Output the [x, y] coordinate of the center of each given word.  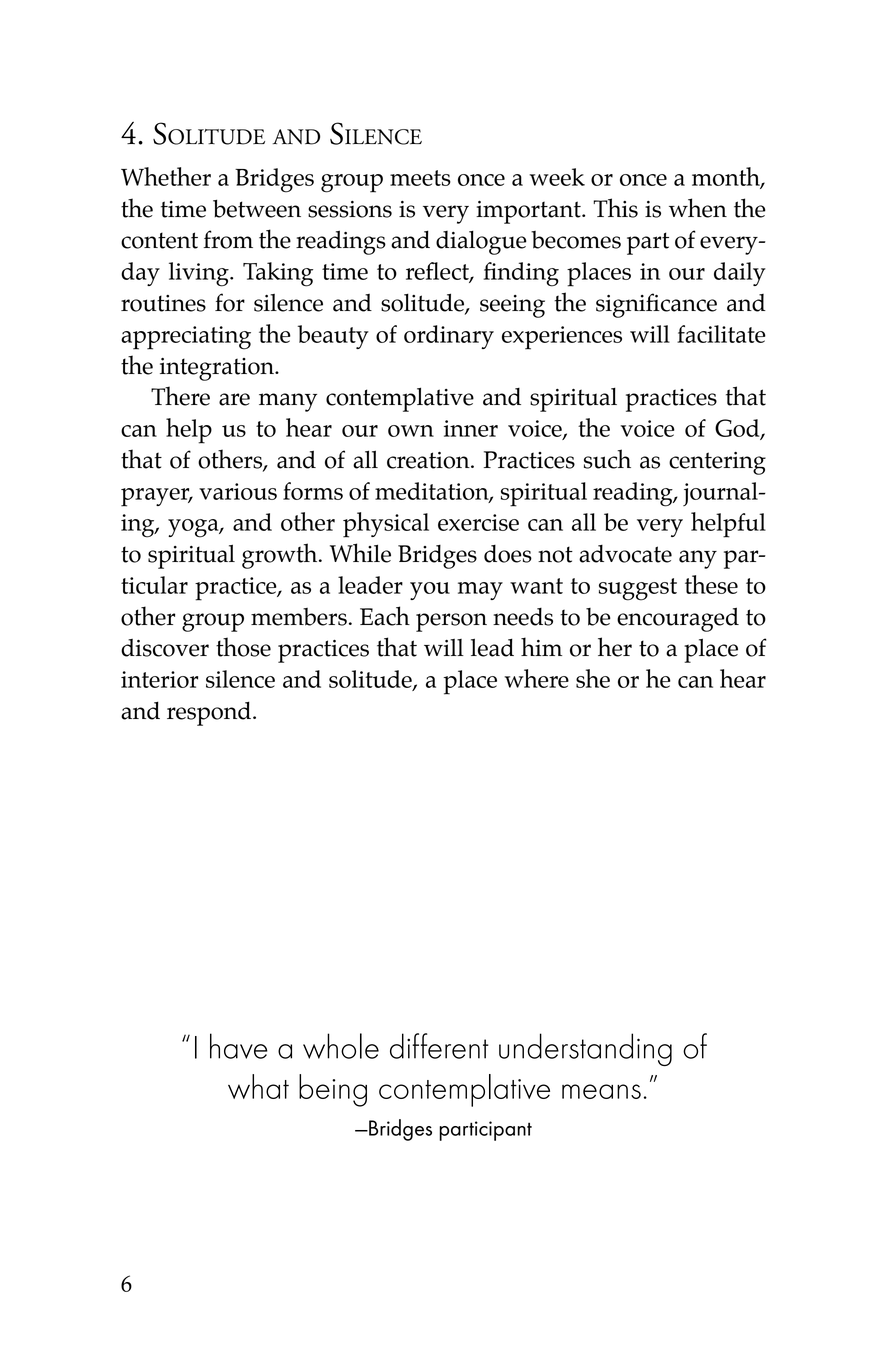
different [439, 1046]
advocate [625, 554]
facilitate [721, 334]
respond [210, 713]
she [593, 678]
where [536, 678]
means [601, 1091]
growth [281, 556]
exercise [478, 522]
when [698, 208]
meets [420, 178]
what [258, 1086]
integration [218, 369]
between [257, 209]
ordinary [449, 337]
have [239, 1046]
